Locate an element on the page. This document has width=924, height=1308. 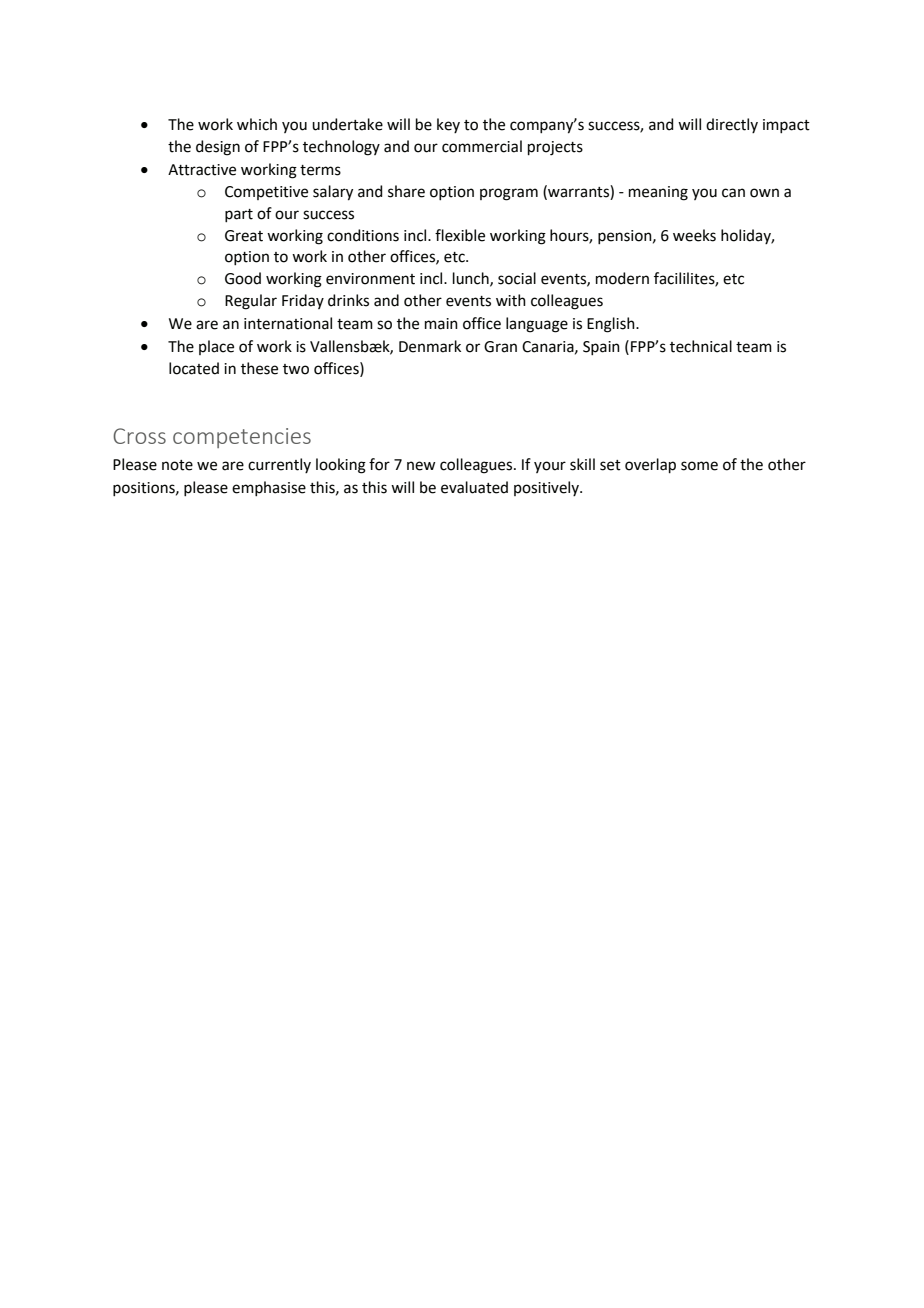
directly is located at coordinates (732, 125).
